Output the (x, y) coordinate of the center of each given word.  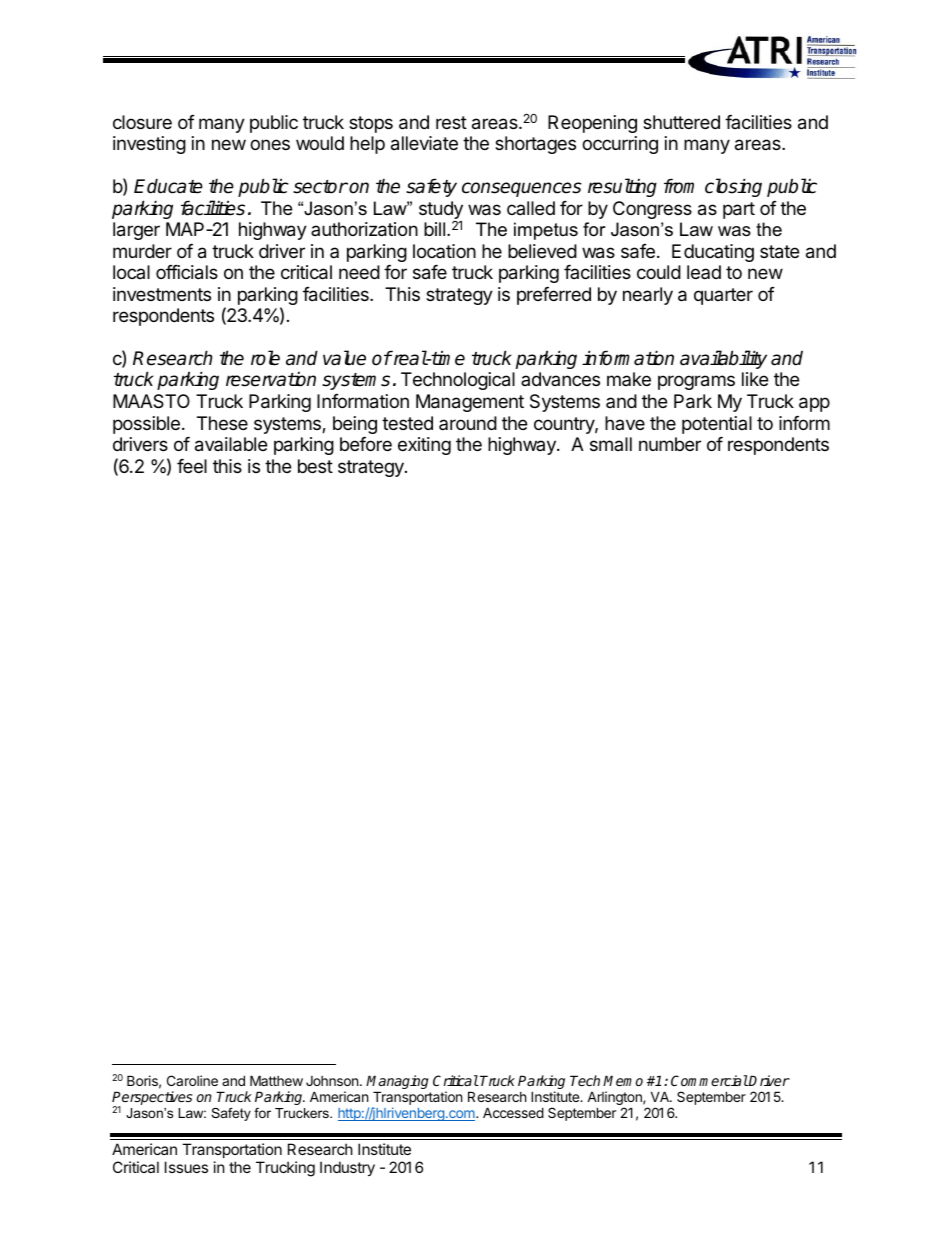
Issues (186, 1167)
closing (733, 187)
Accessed (513, 1112)
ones (270, 144)
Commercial (709, 1080)
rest (451, 122)
